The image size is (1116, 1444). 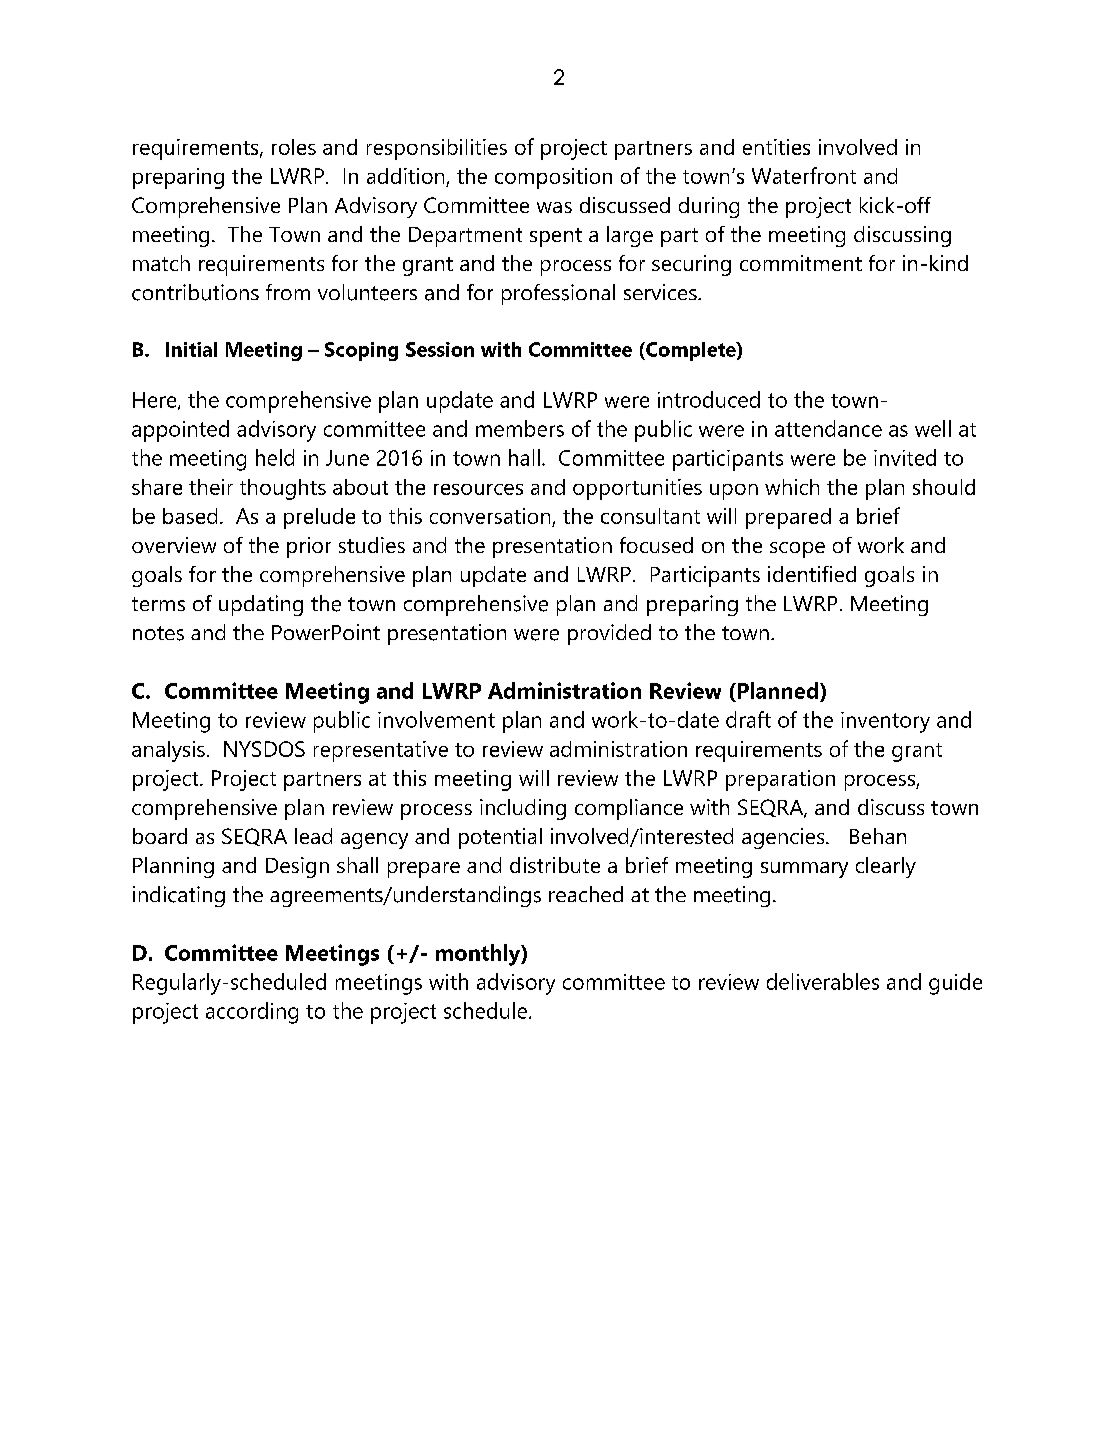 What do you see at coordinates (812, 574) in the screenshot?
I see `identified` at bounding box center [812, 574].
